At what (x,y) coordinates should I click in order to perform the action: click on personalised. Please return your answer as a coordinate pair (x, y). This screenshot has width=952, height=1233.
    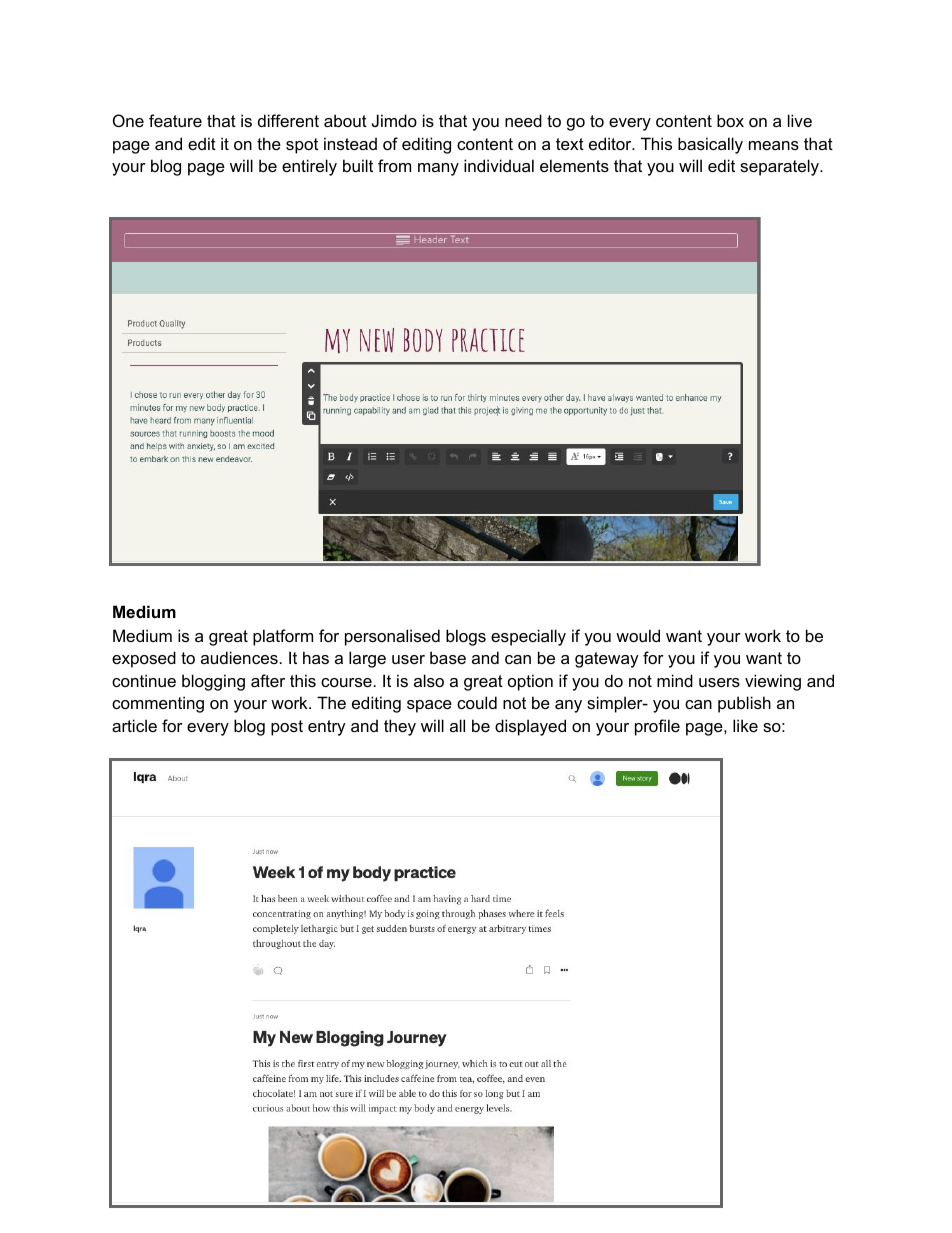
    Looking at the image, I should click on (392, 637).
